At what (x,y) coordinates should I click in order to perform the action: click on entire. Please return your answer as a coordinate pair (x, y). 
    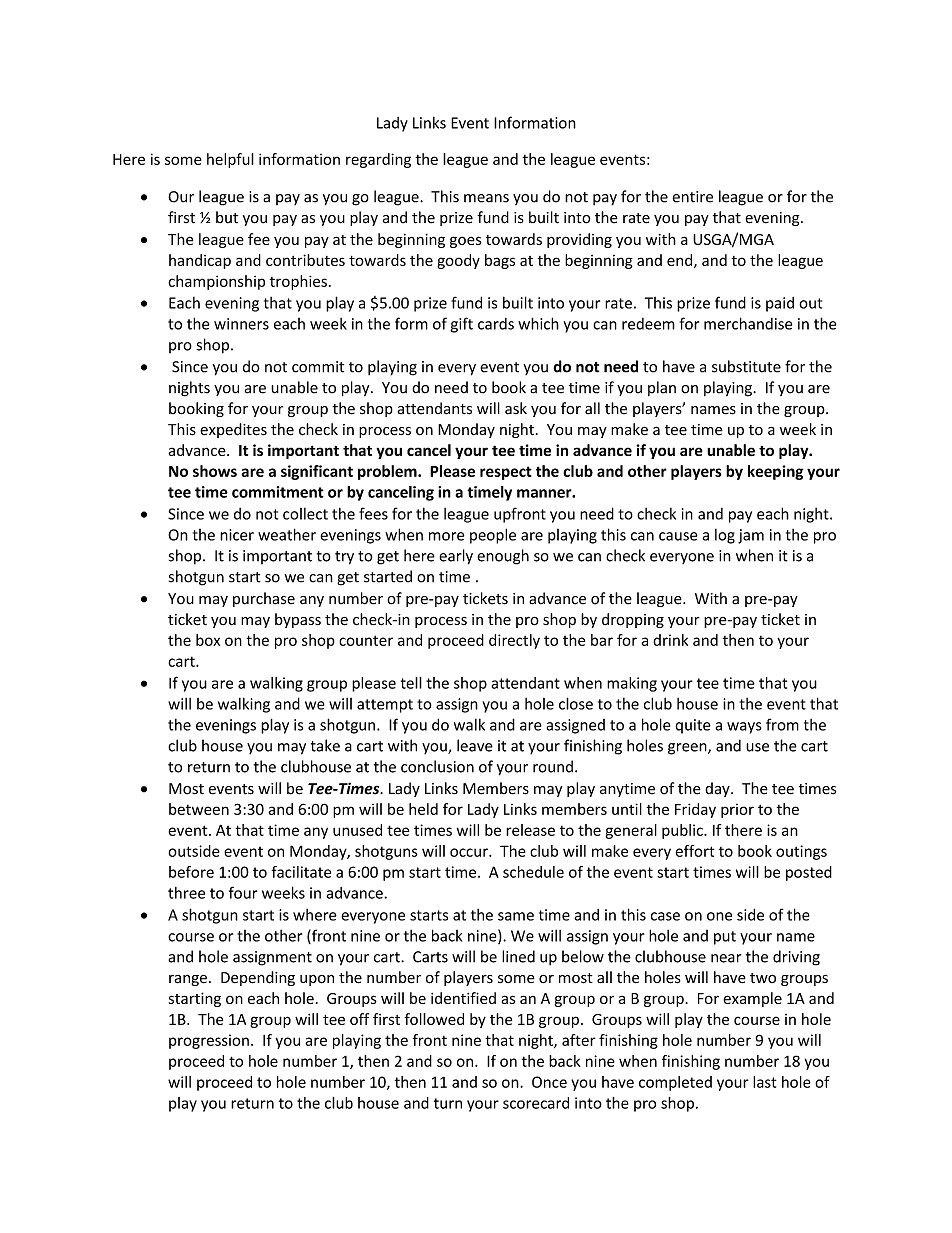
    Looking at the image, I should click on (692, 197).
